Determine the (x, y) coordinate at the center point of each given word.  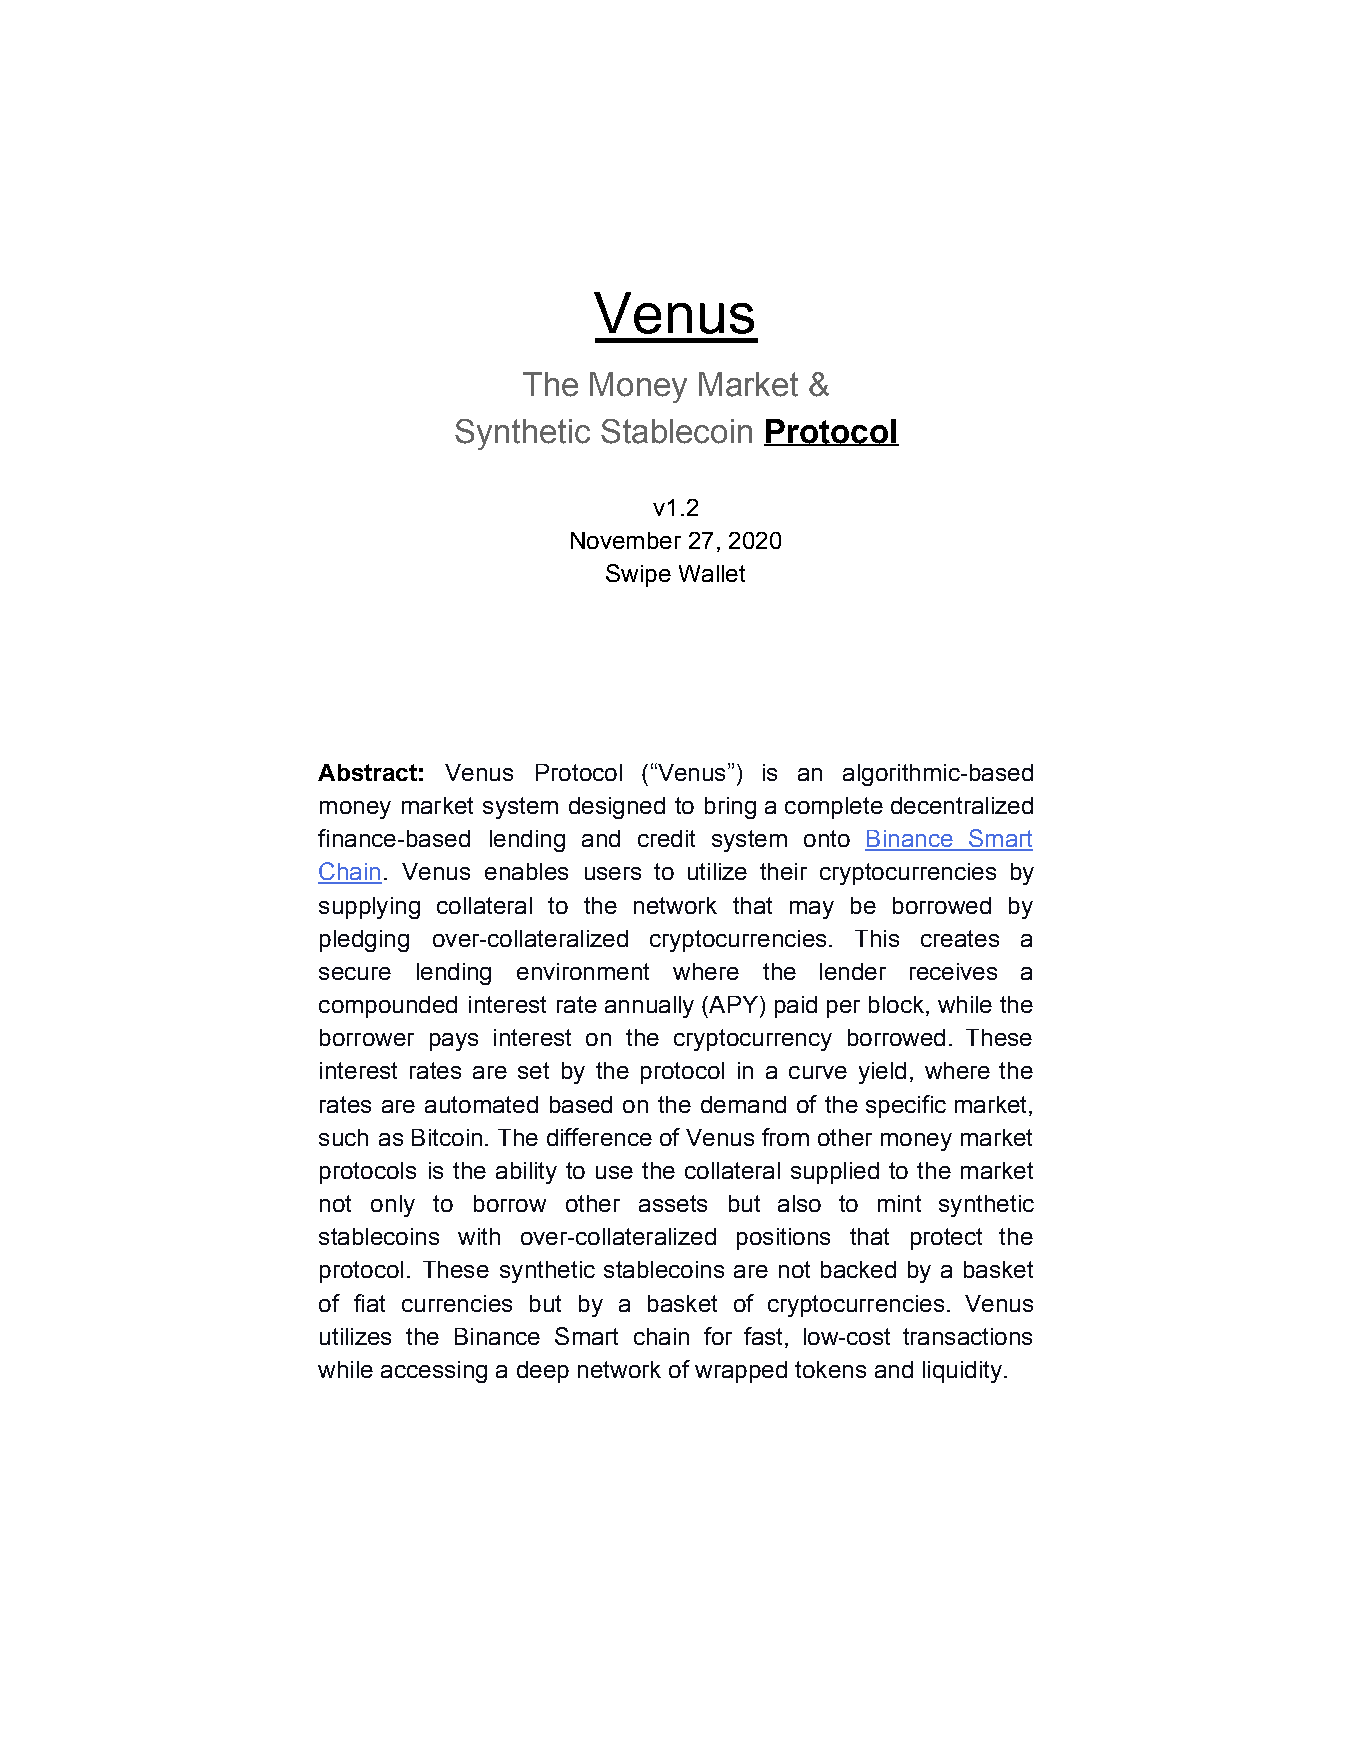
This (877, 938)
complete (834, 808)
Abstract (367, 772)
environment (583, 971)
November (626, 540)
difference (599, 1137)
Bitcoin (447, 1137)
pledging (364, 941)
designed (617, 808)
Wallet (712, 573)
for (718, 1336)
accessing (434, 1372)
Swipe (638, 575)
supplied (835, 1173)
